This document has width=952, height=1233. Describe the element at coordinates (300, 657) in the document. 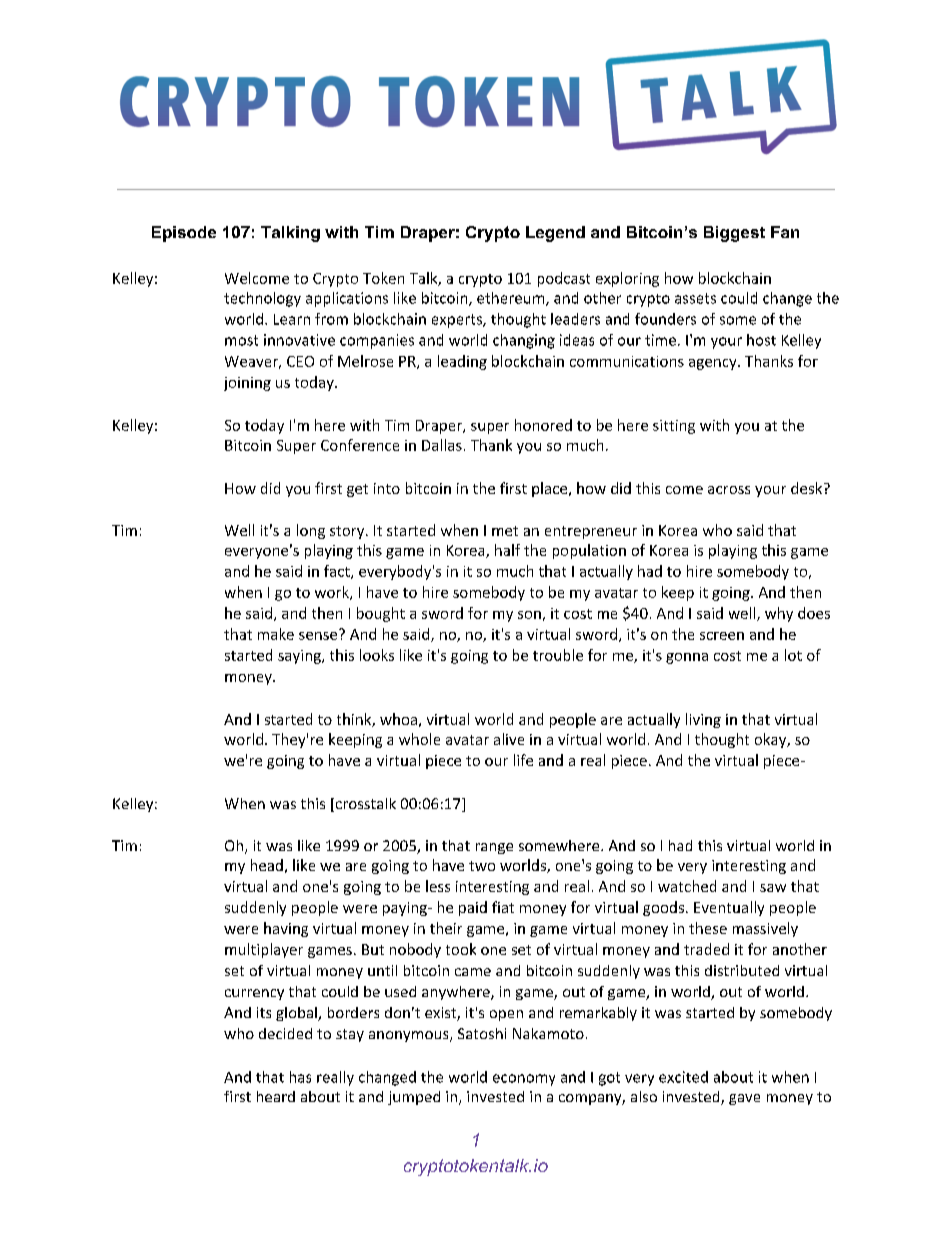

I see `saying` at that location.
